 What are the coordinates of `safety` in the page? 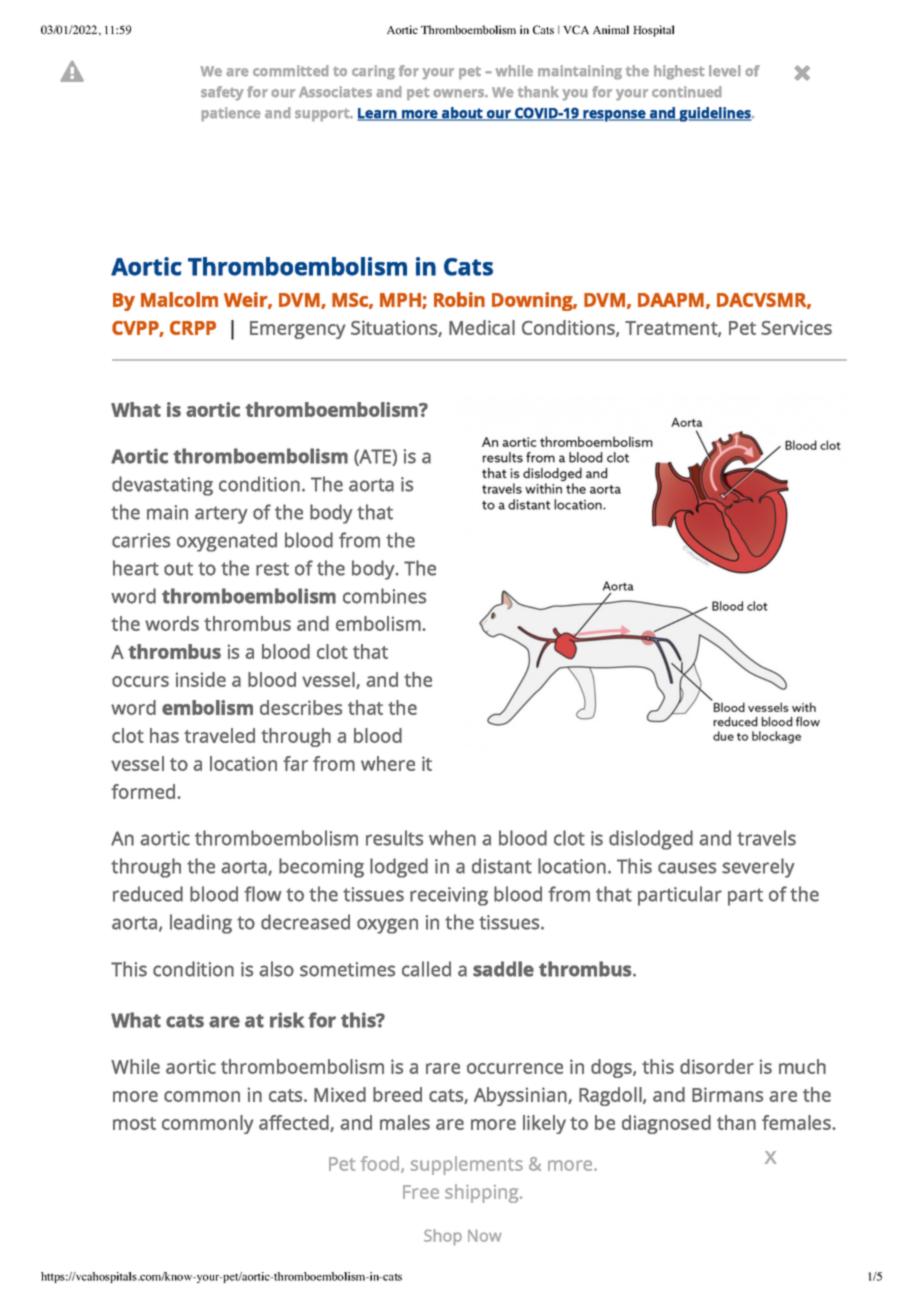 It's located at (222, 93).
